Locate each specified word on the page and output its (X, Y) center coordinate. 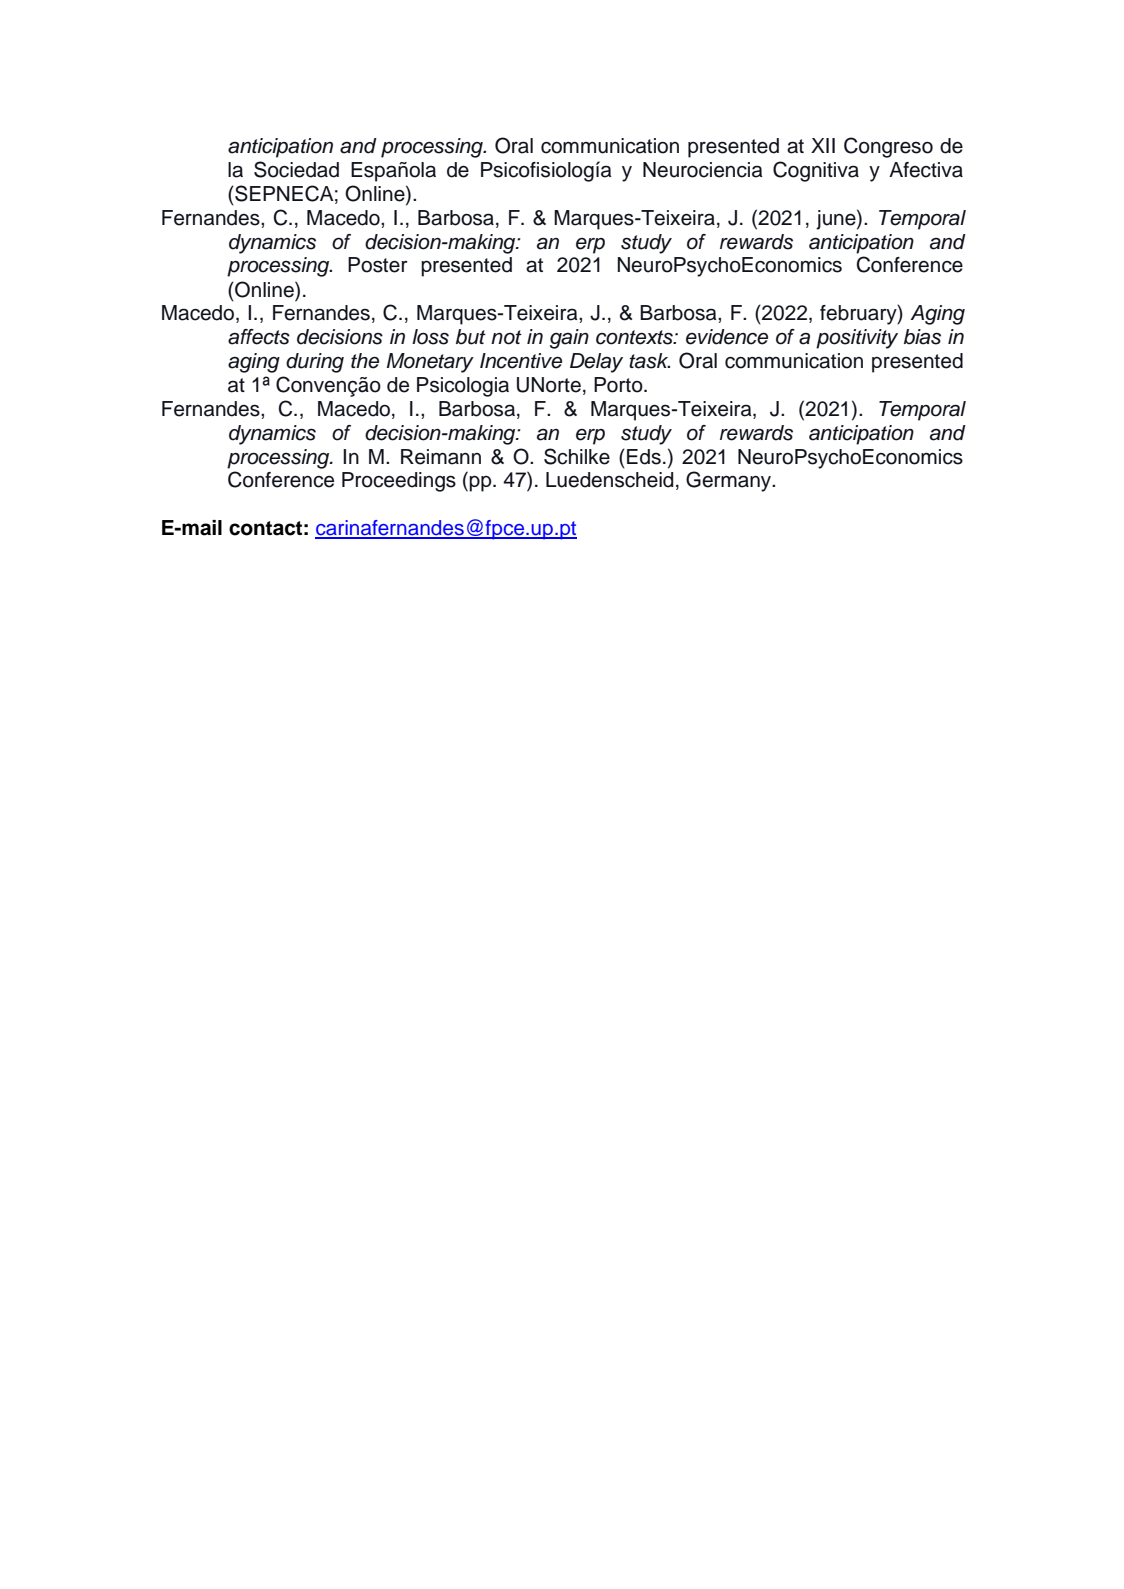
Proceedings (399, 482)
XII (823, 145)
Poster (378, 265)
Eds (644, 457)
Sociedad (296, 169)
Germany (730, 481)
